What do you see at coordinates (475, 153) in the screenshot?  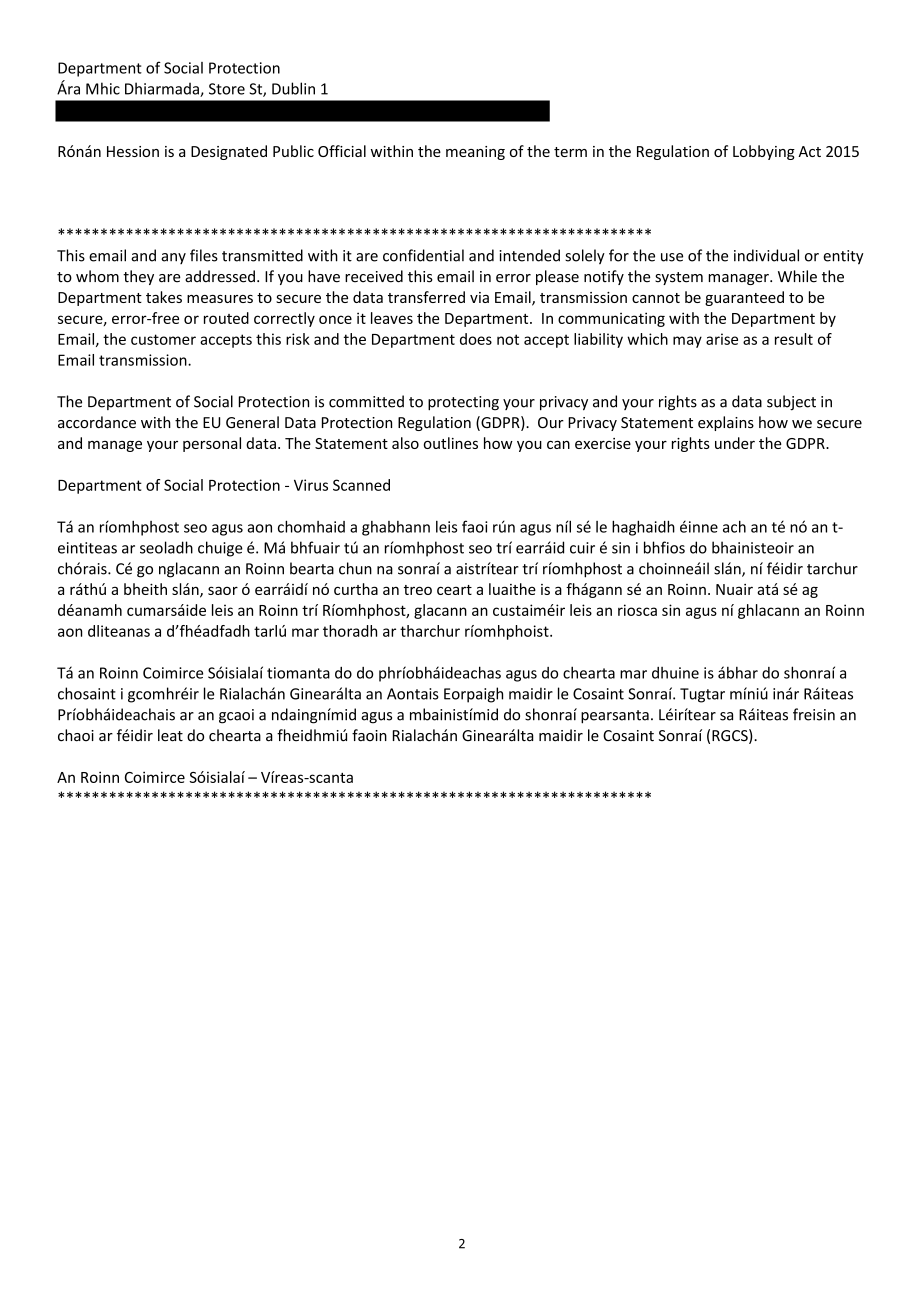 I see `meaning` at bounding box center [475, 153].
